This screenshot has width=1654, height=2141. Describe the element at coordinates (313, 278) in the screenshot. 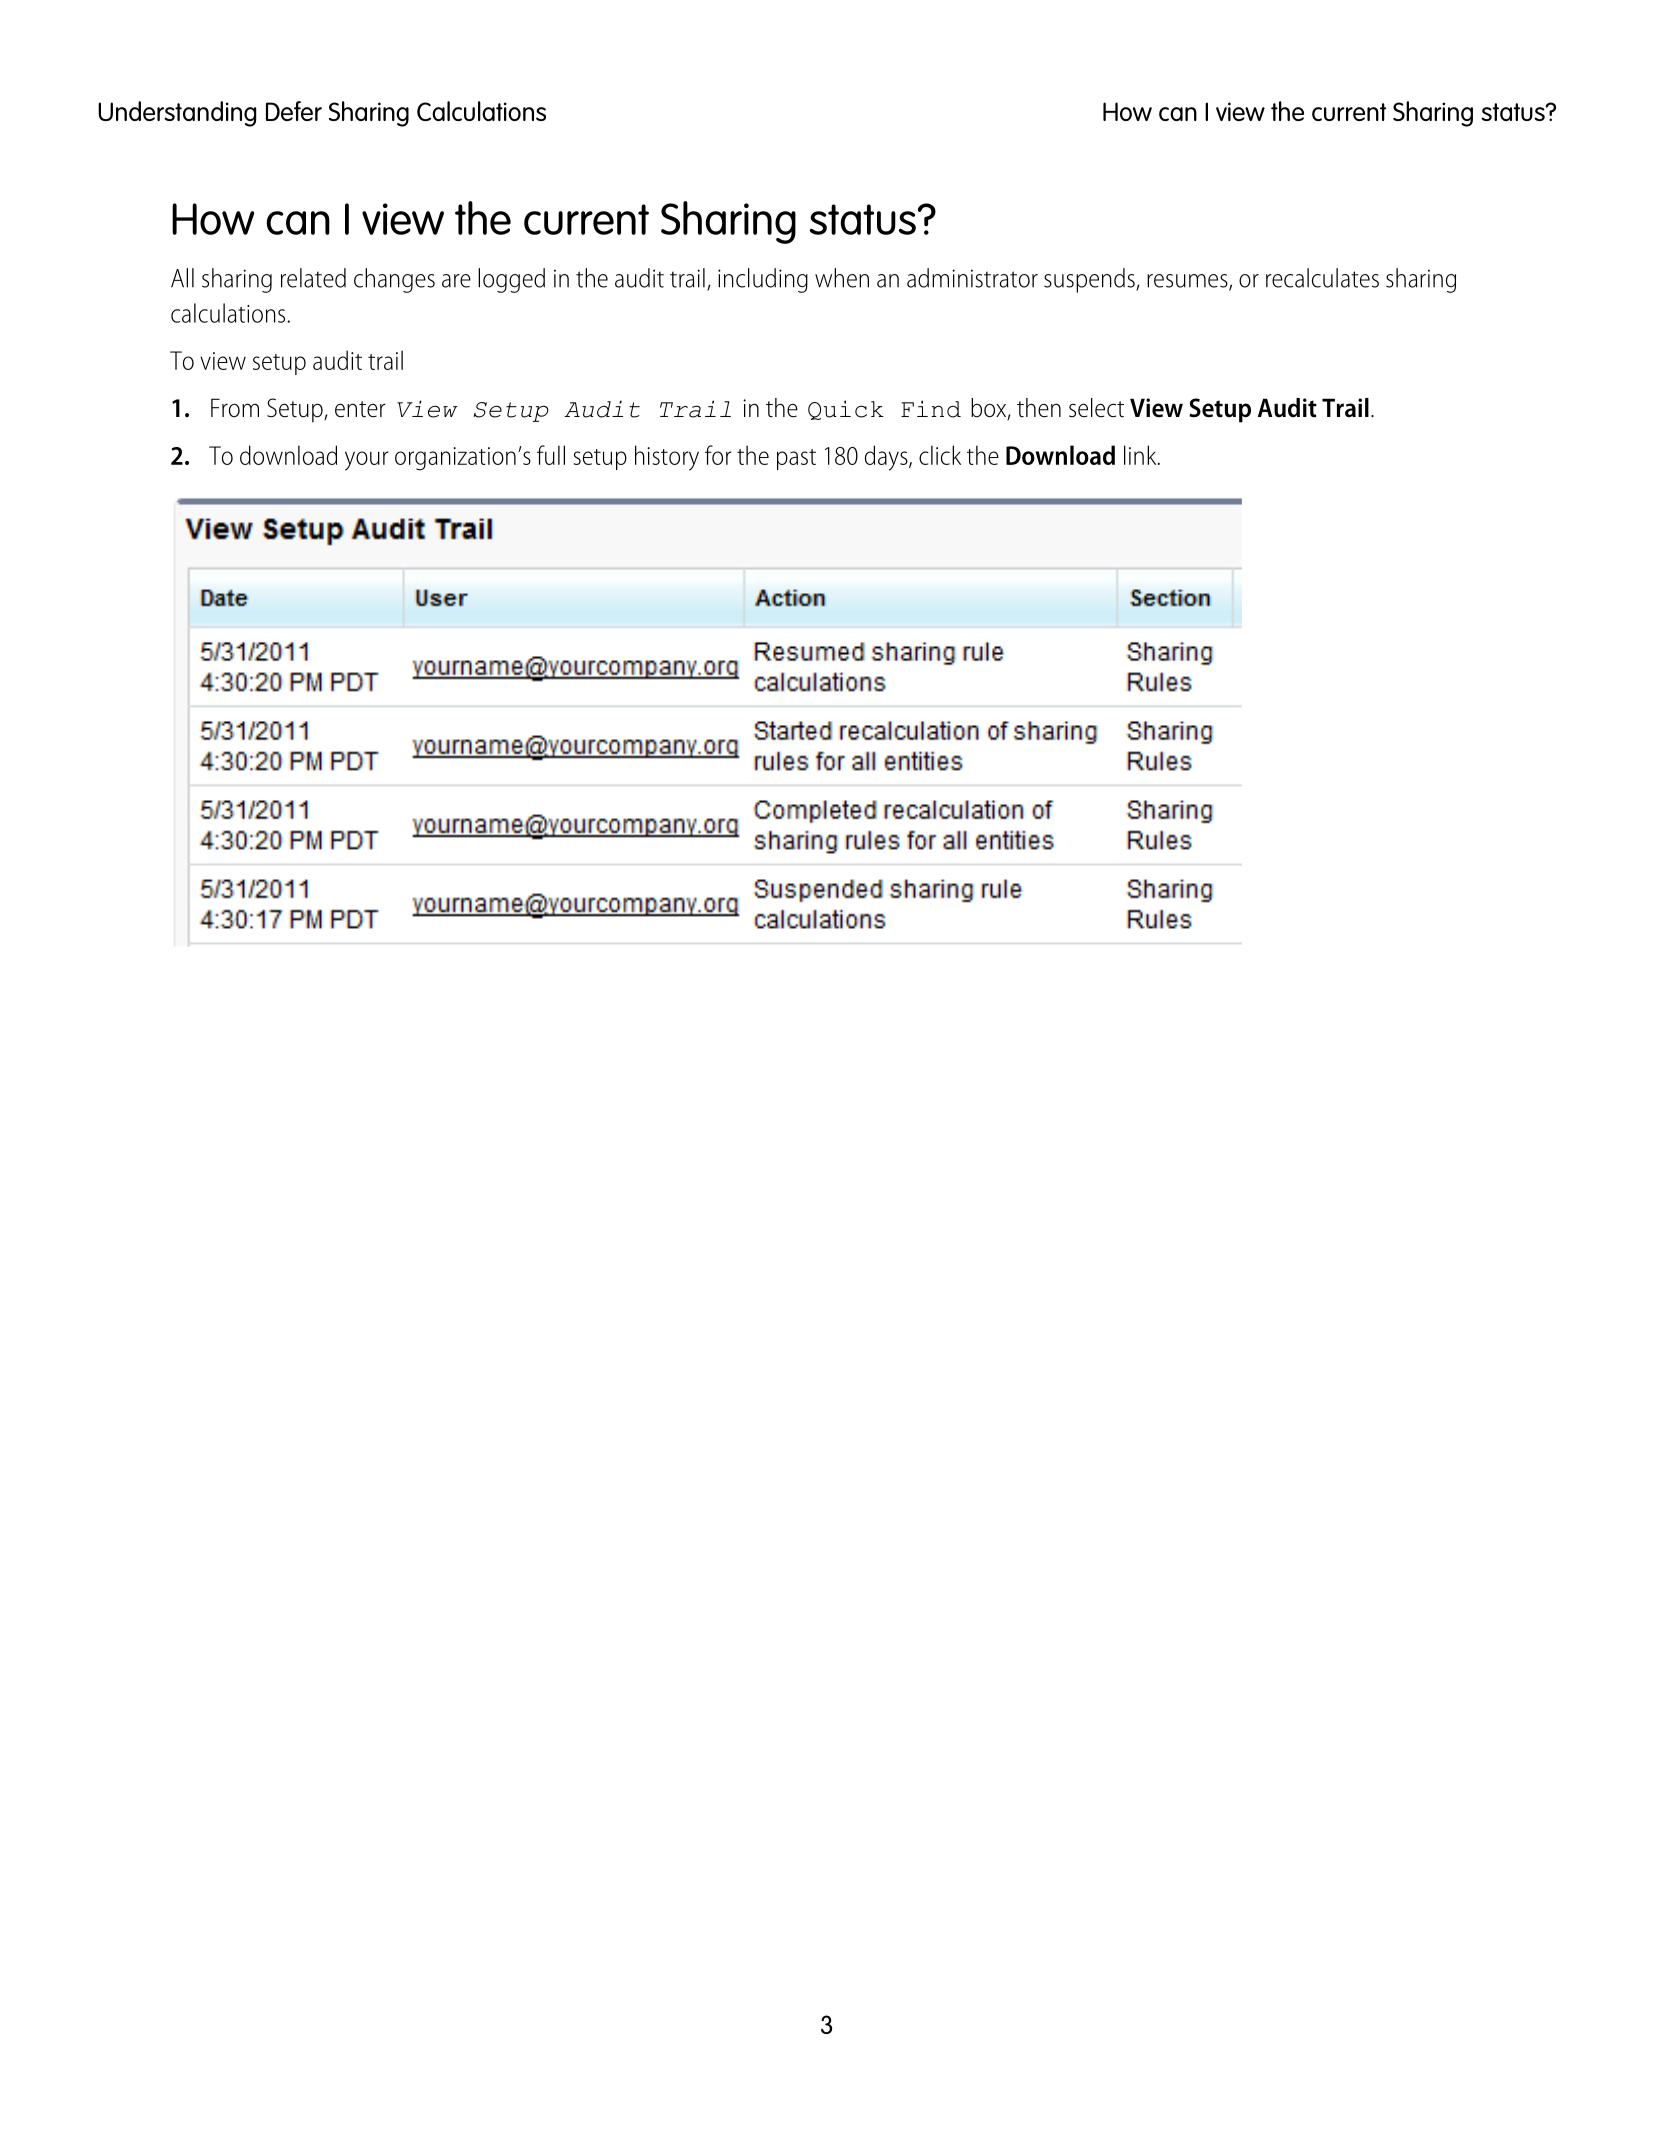

I see `related` at that location.
